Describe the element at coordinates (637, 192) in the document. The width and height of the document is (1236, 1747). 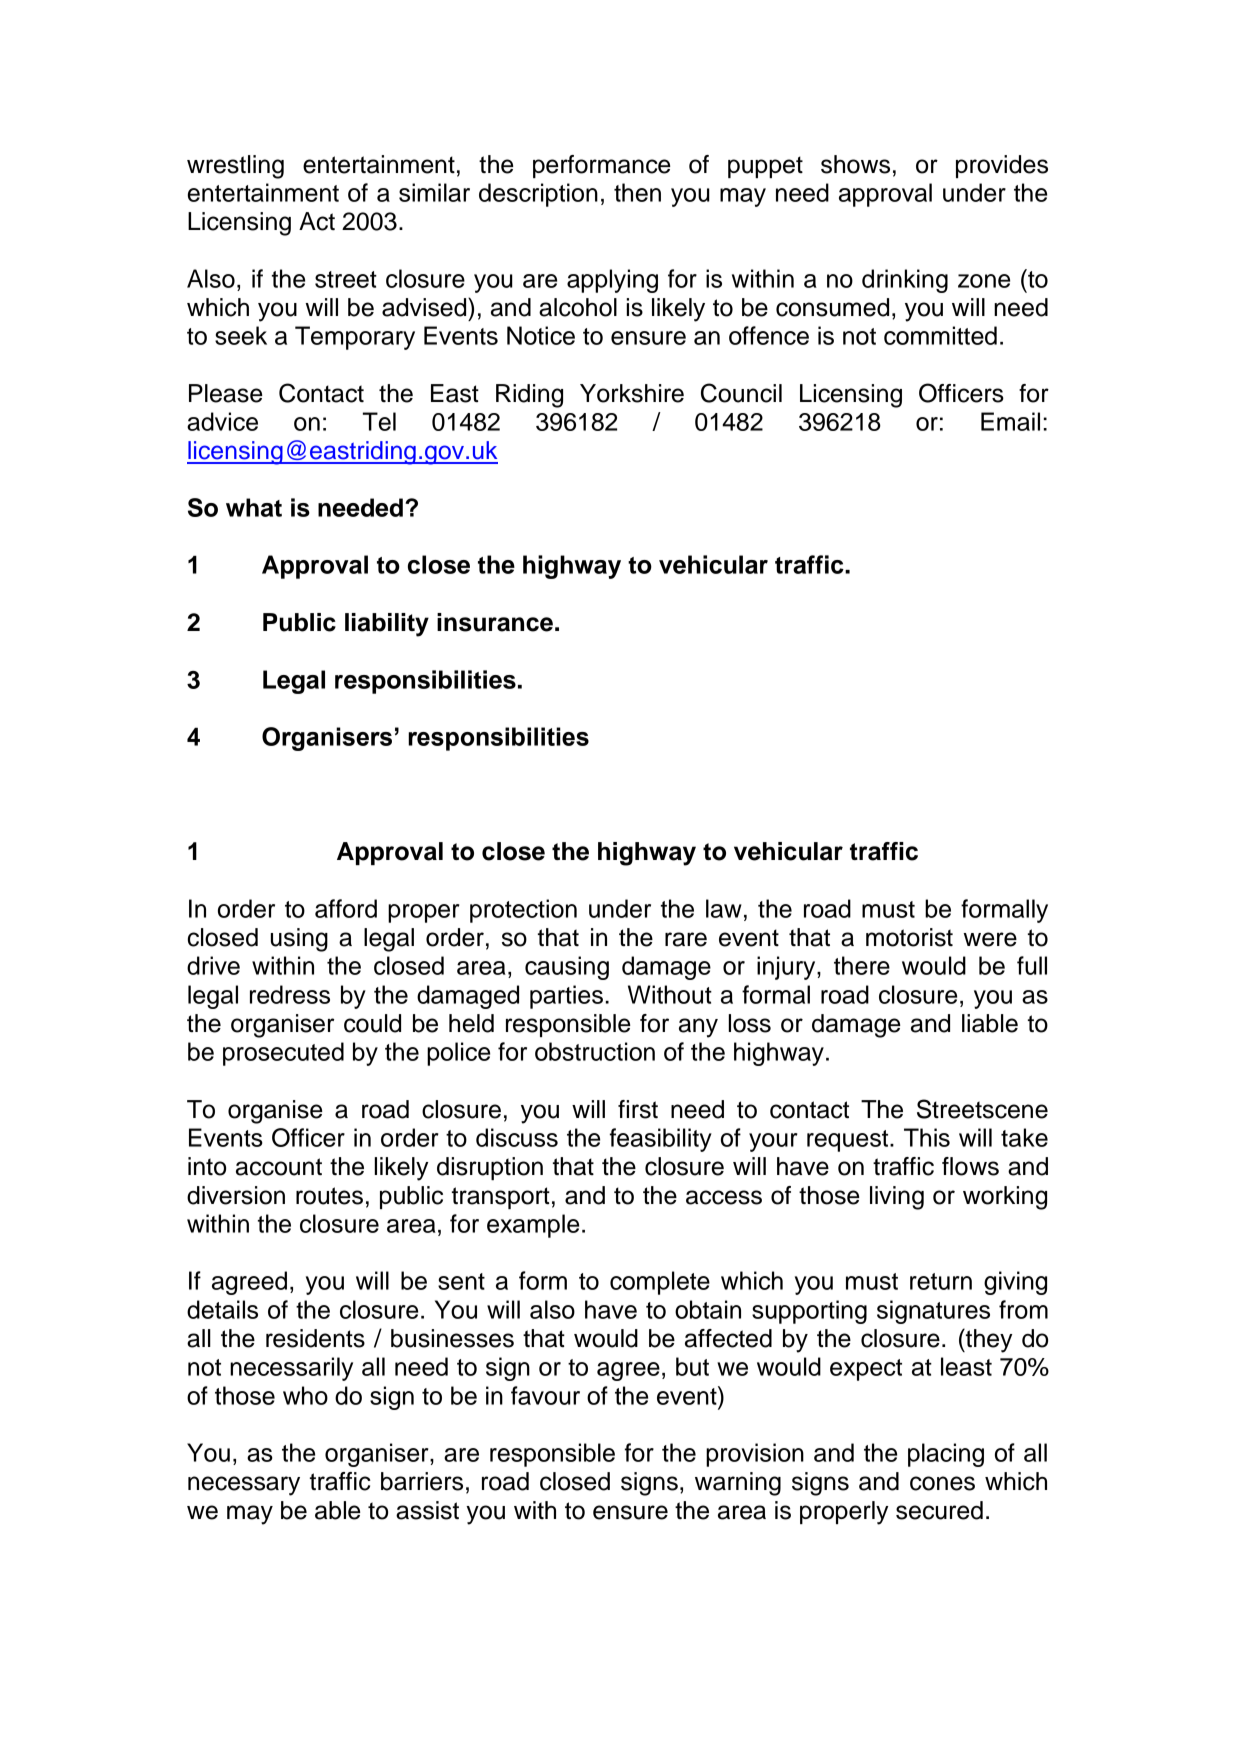
I see `then` at that location.
